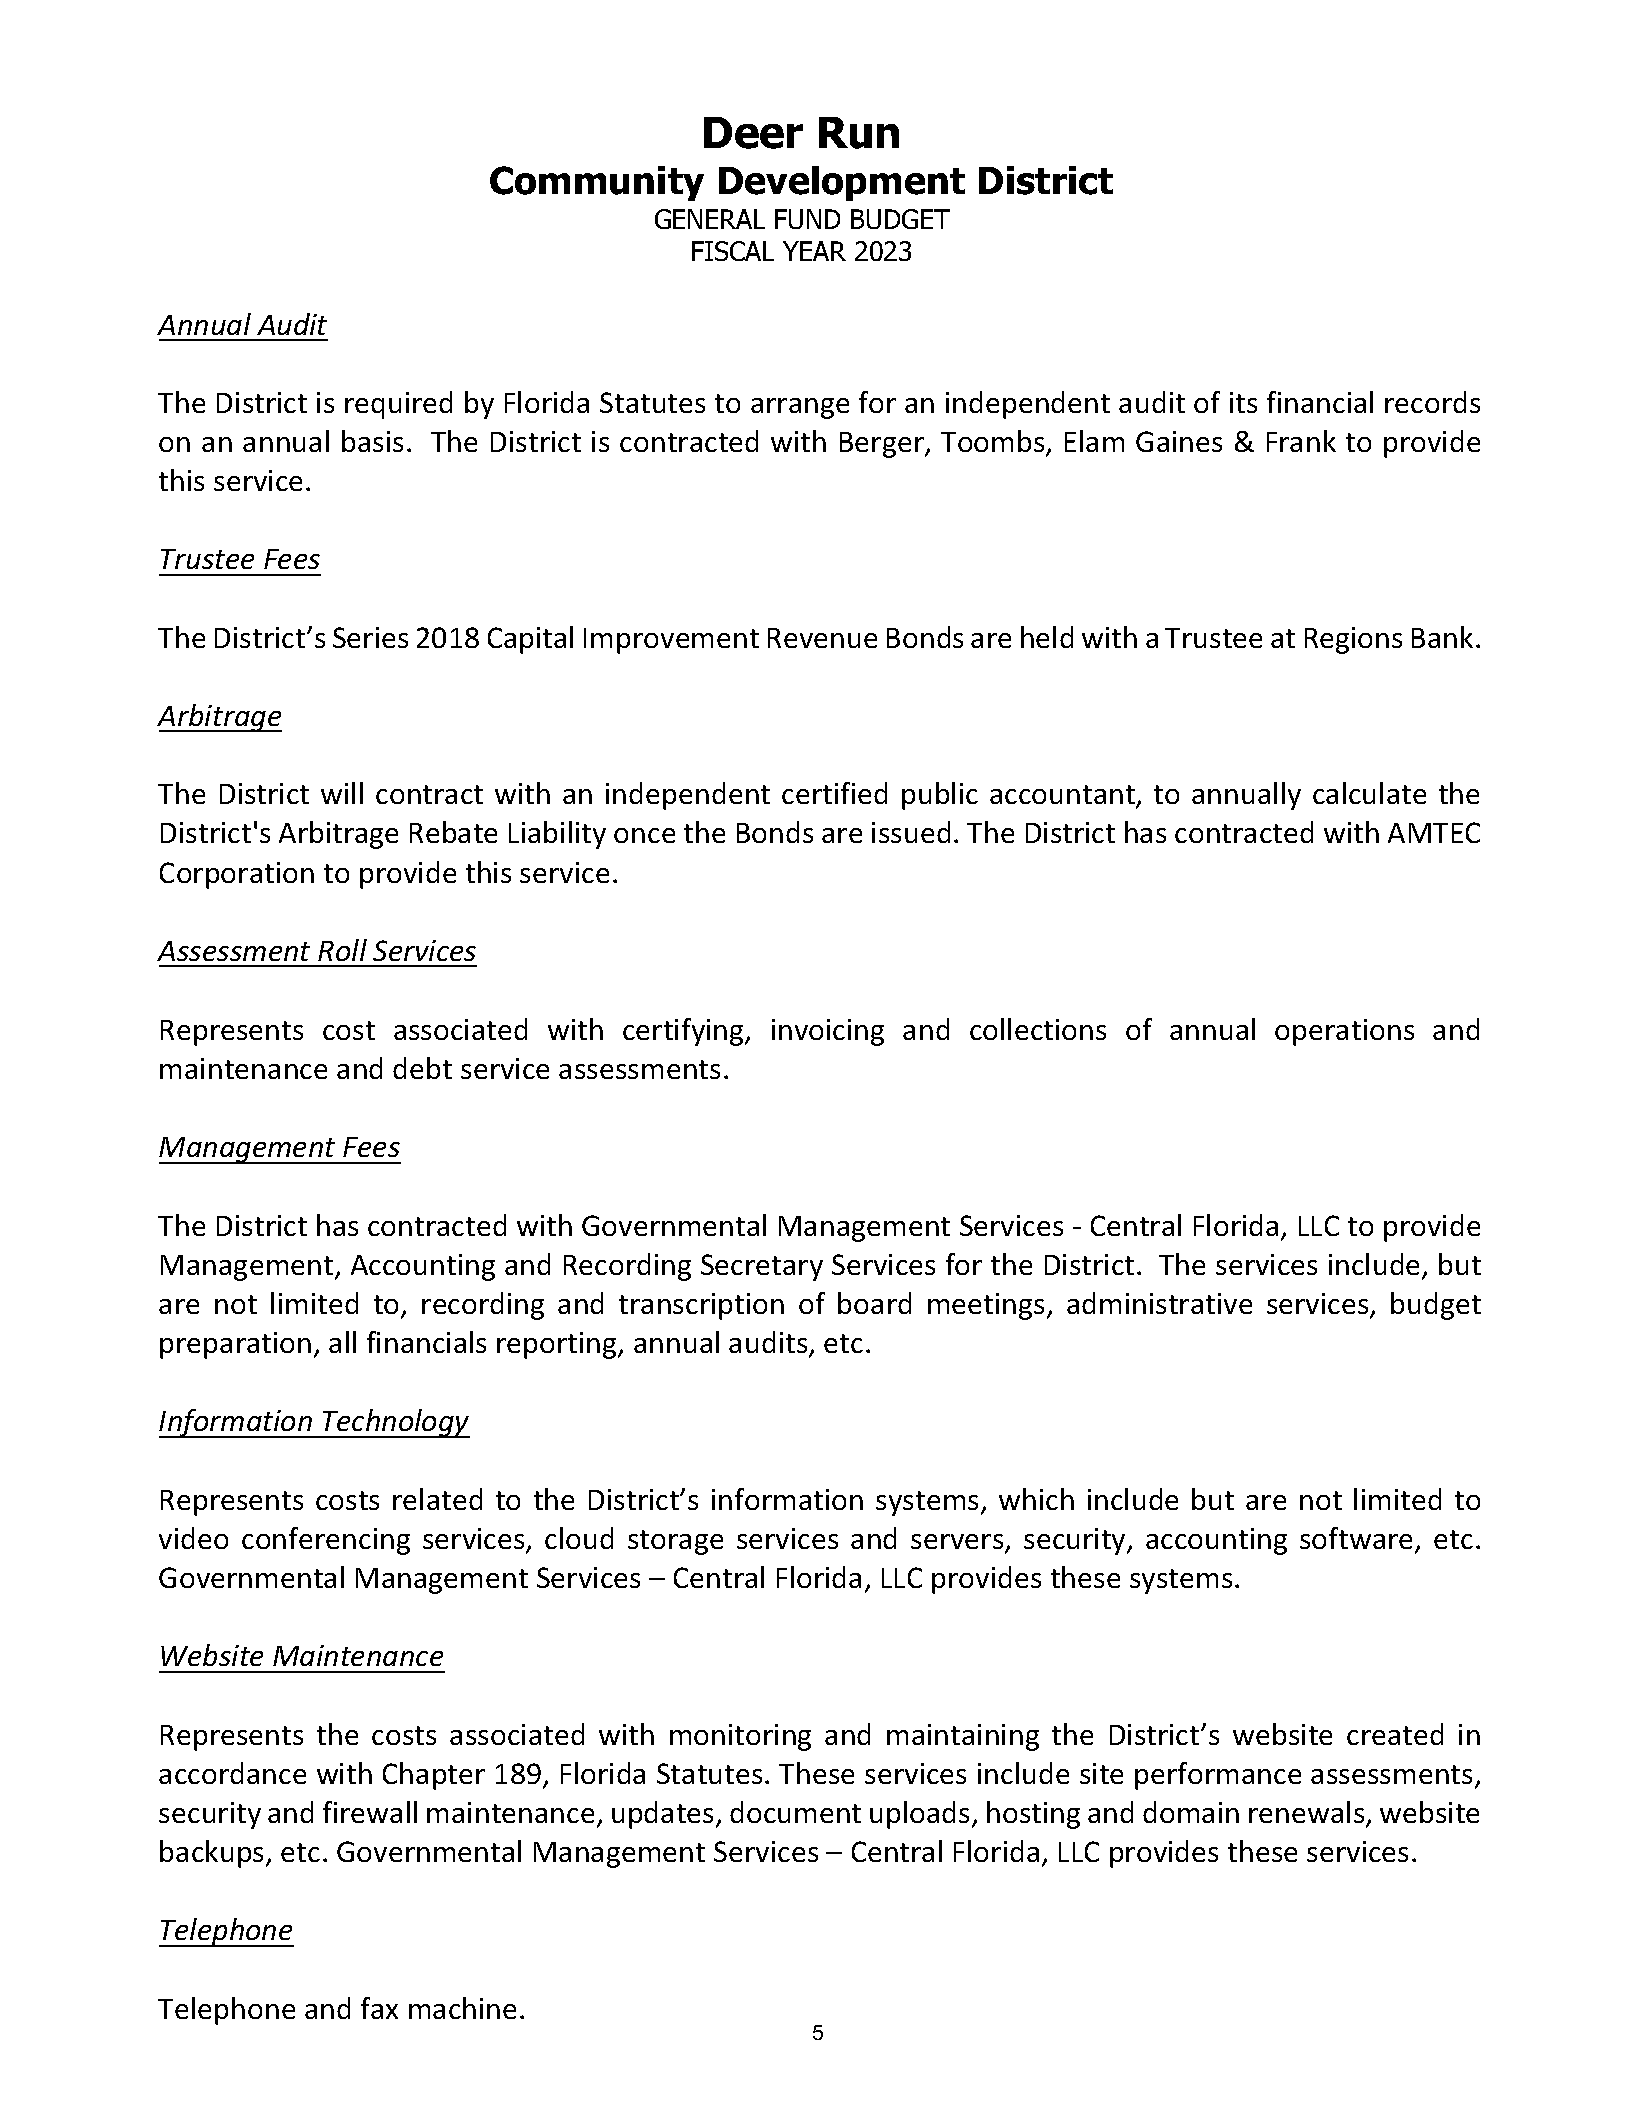 This screenshot has width=1636, height=2118. What do you see at coordinates (1432, 402) in the screenshot?
I see `records` at bounding box center [1432, 402].
